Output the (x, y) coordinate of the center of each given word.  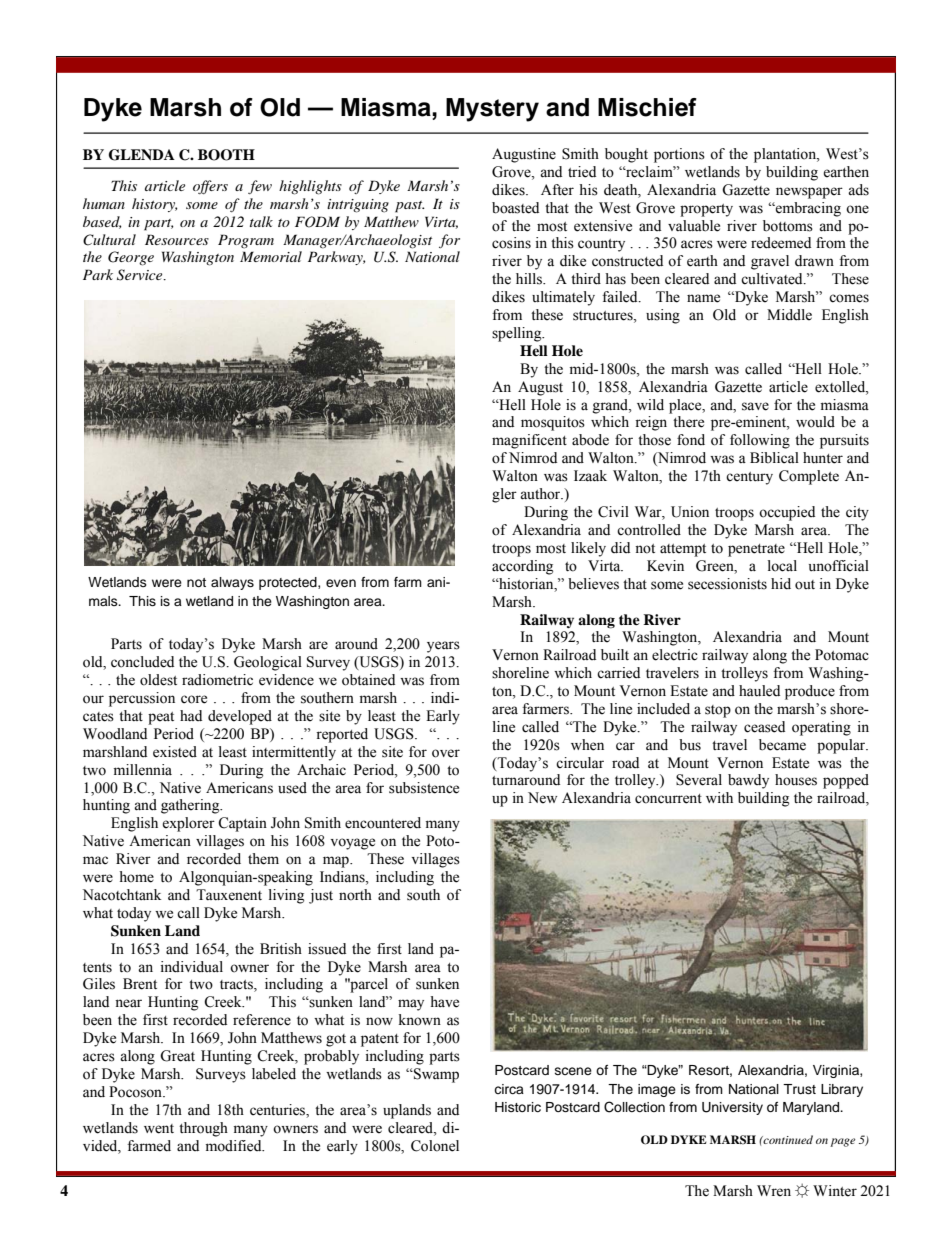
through (203, 1129)
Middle (789, 315)
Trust (799, 1089)
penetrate (756, 550)
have (444, 1002)
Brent (140, 984)
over (446, 753)
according (522, 567)
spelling (518, 334)
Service (141, 275)
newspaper (809, 193)
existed (175, 752)
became (782, 745)
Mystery (492, 110)
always (232, 583)
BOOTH (226, 155)
